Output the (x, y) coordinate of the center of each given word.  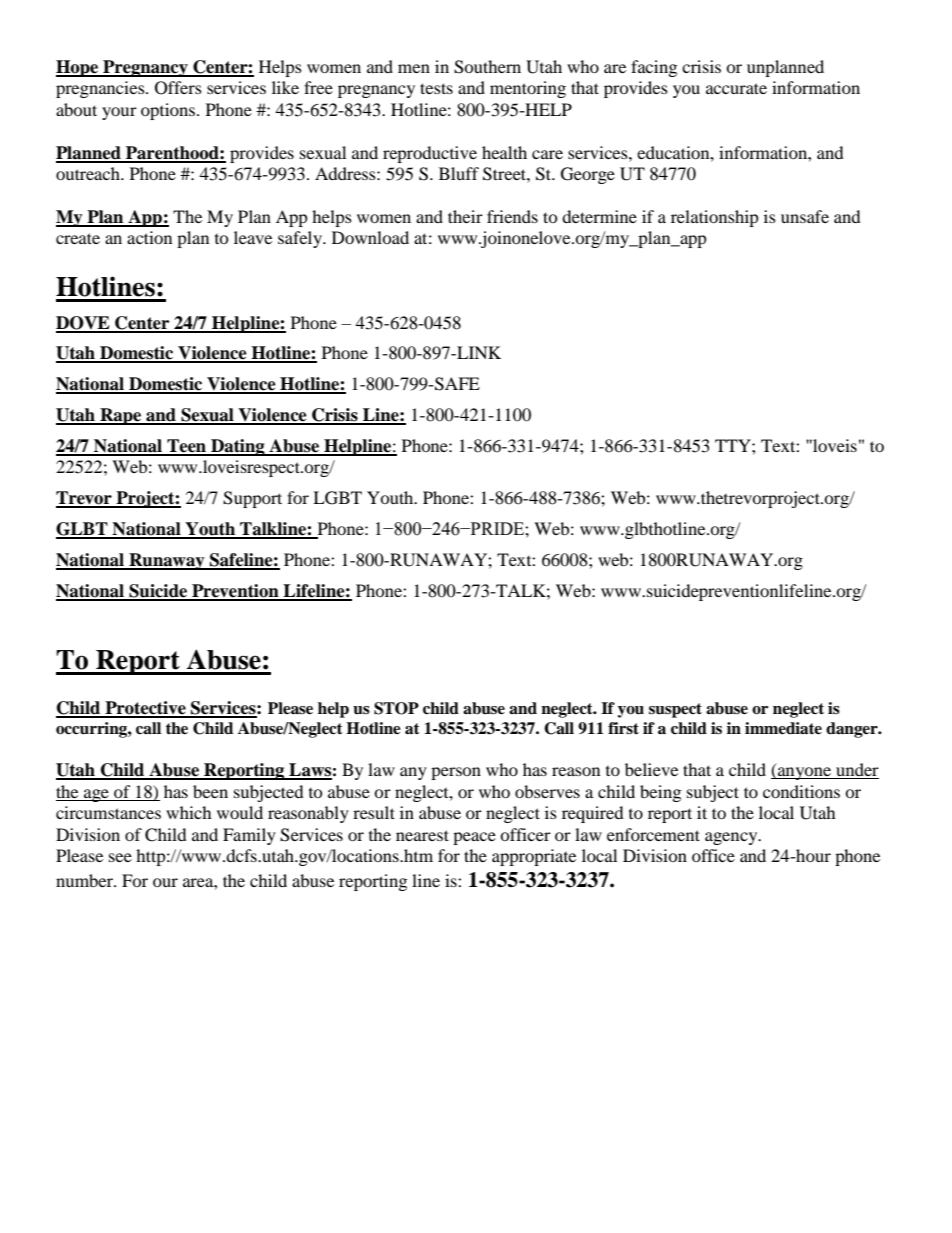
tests (436, 88)
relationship (715, 218)
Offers (178, 88)
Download (370, 237)
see (120, 857)
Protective (145, 709)
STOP (396, 708)
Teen (186, 447)
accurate (736, 88)
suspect (675, 710)
